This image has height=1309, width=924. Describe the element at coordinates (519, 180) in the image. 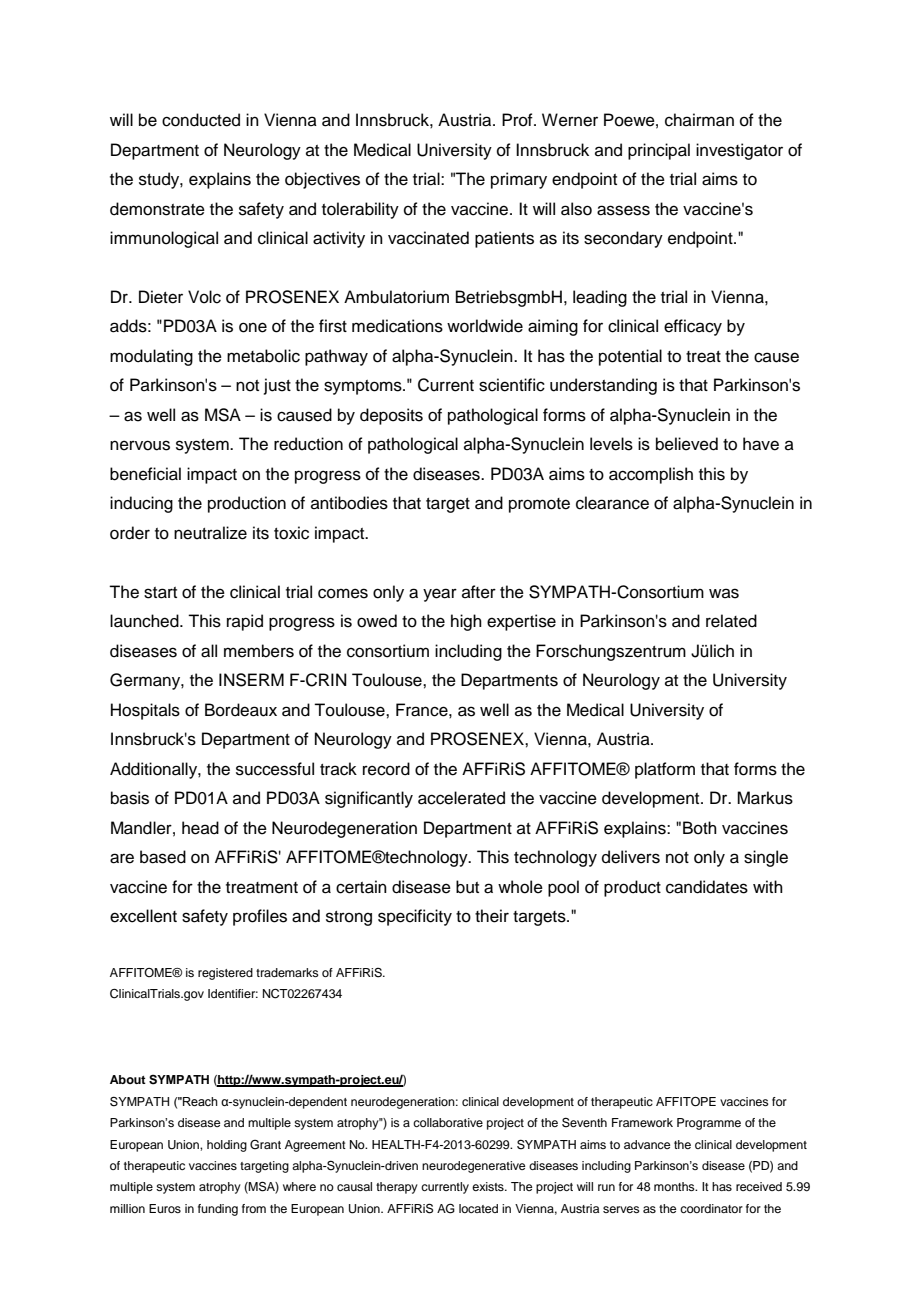

I see `primary` at that location.
